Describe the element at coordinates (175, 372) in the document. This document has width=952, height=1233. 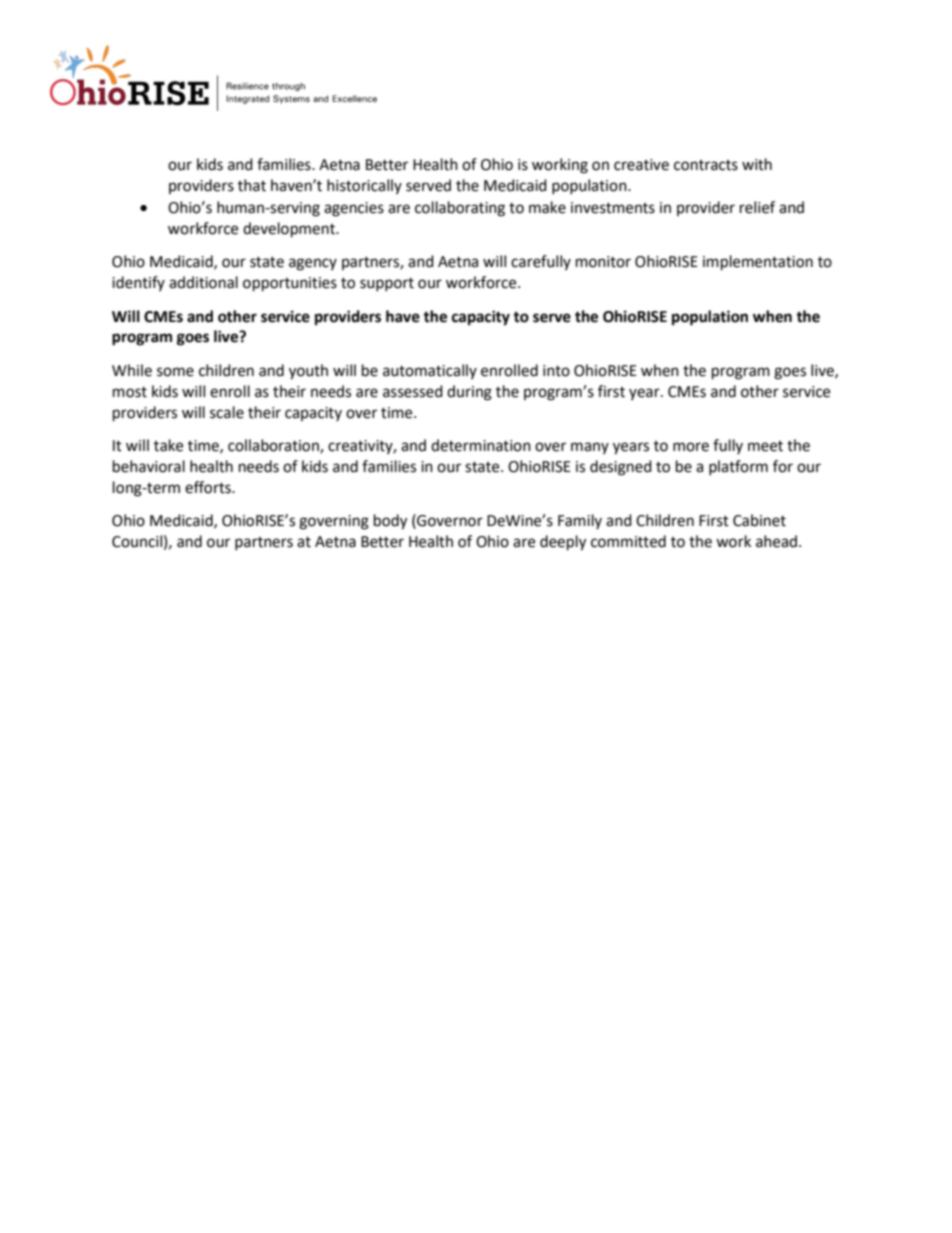
I see `some` at that location.
